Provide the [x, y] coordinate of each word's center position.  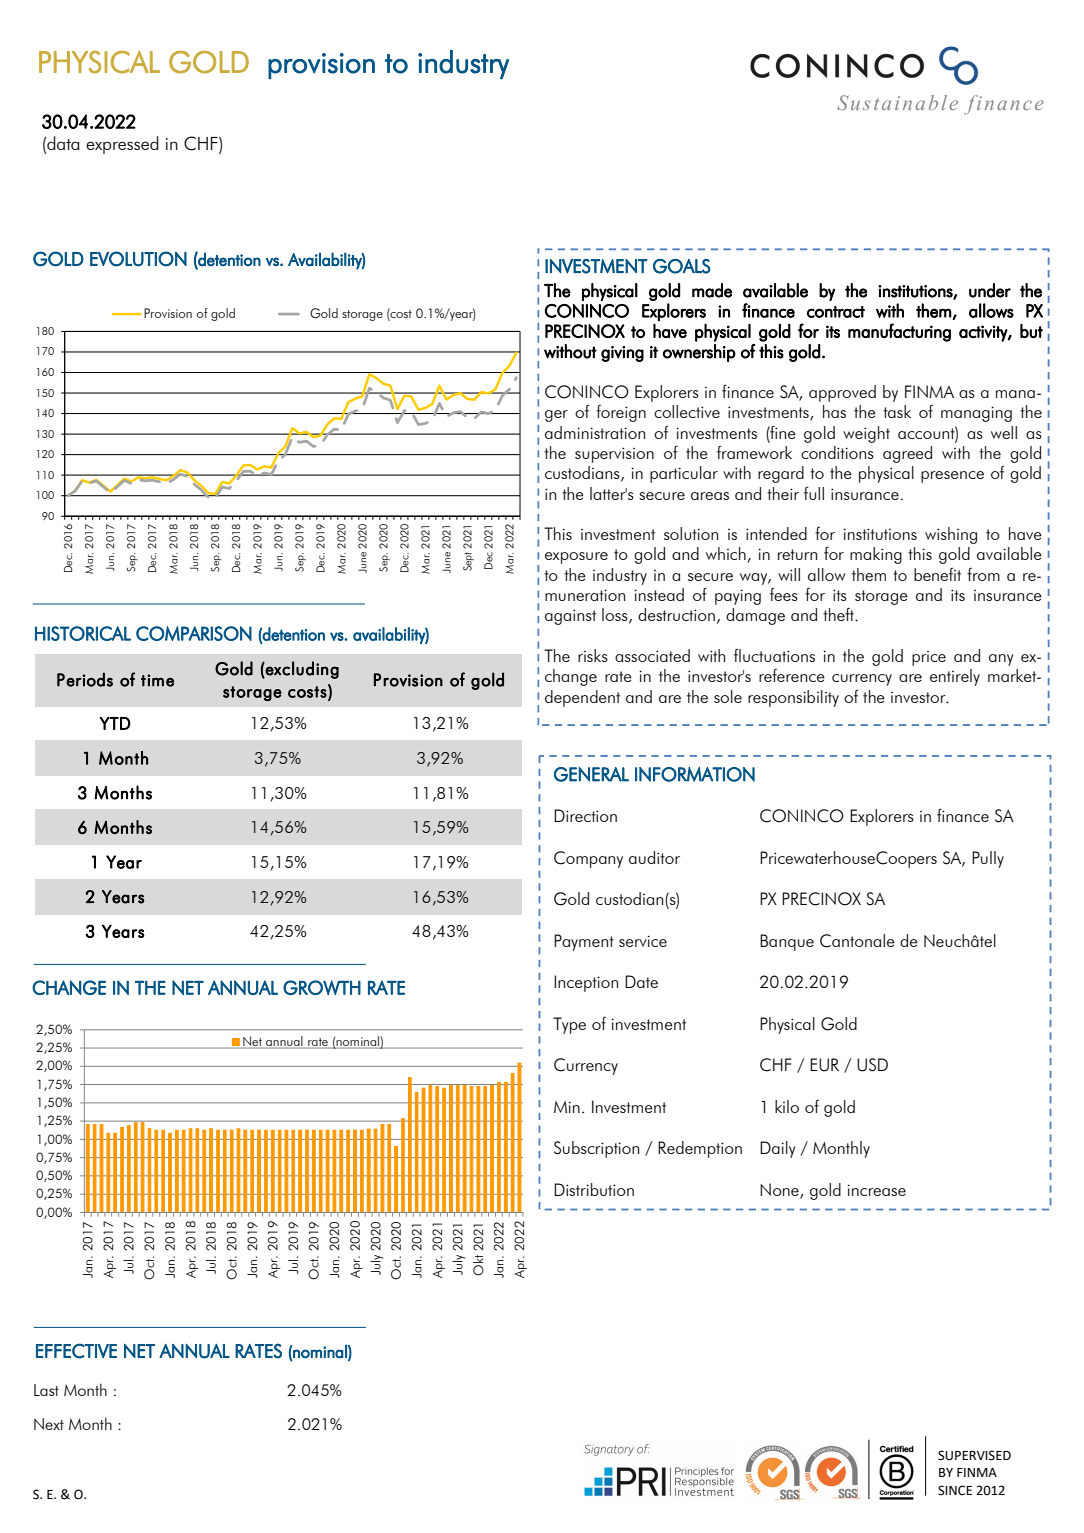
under [990, 290]
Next [49, 1424]
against [570, 617]
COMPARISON [194, 633]
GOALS [681, 266]
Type [569, 1025]
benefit [937, 574]
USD [872, 1065]
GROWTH [322, 987]
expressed [122, 145]
